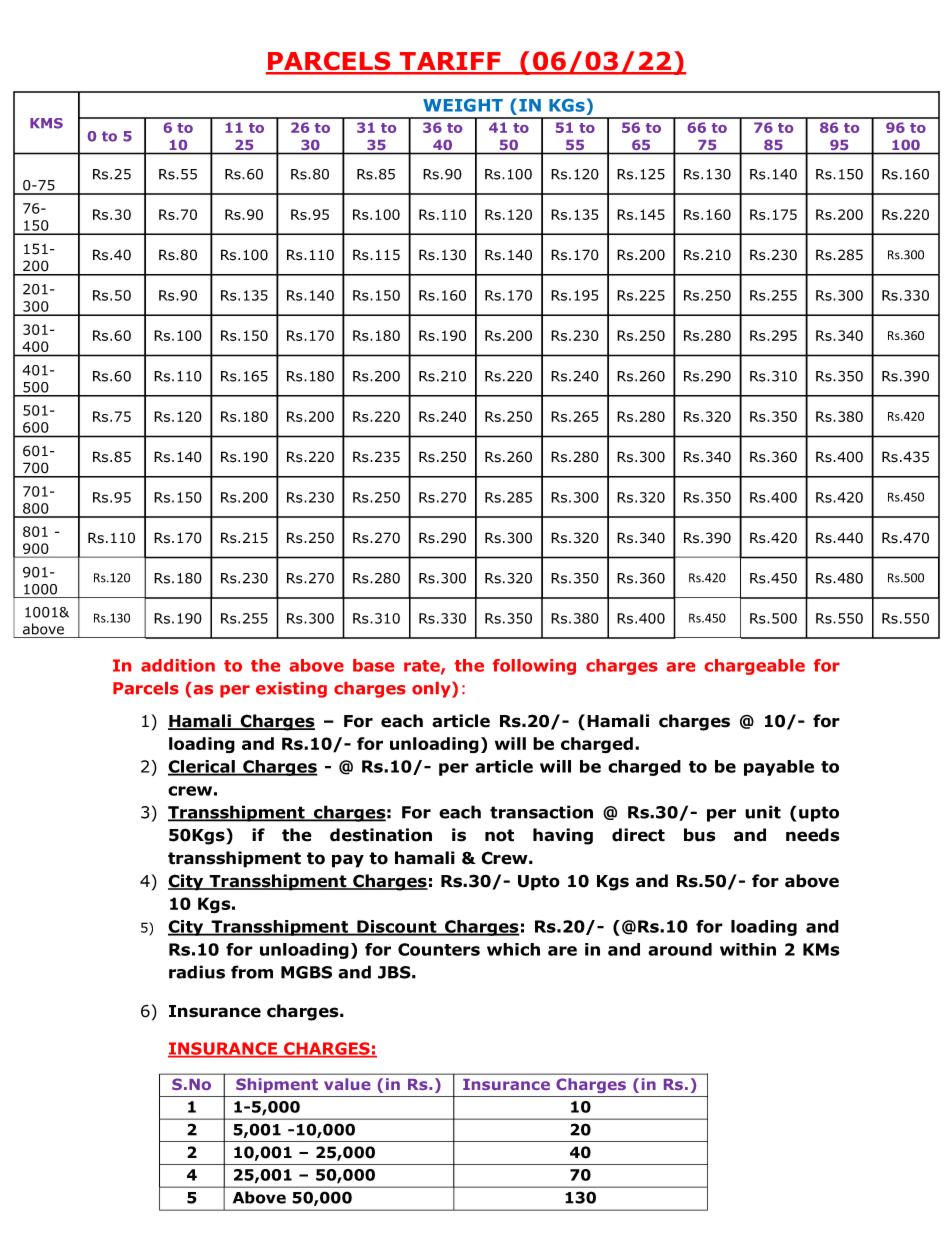 Image resolution: width=952 pixels, height=1233 pixels. Describe the element at coordinates (763, 812) in the document. I see `unit` at that location.
